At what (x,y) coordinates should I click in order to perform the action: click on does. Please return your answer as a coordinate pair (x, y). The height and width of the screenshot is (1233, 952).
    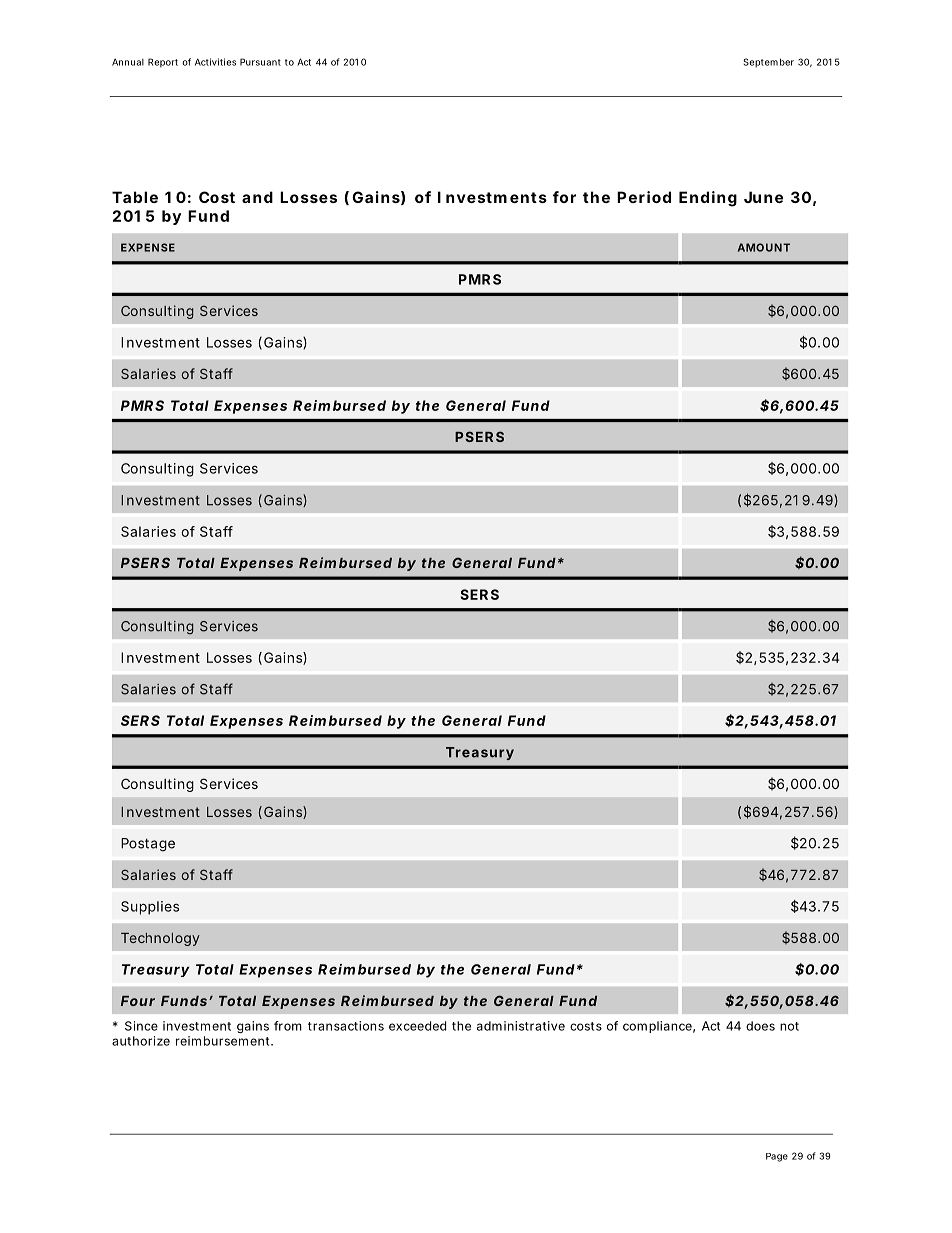
    Looking at the image, I should click on (760, 1026).
